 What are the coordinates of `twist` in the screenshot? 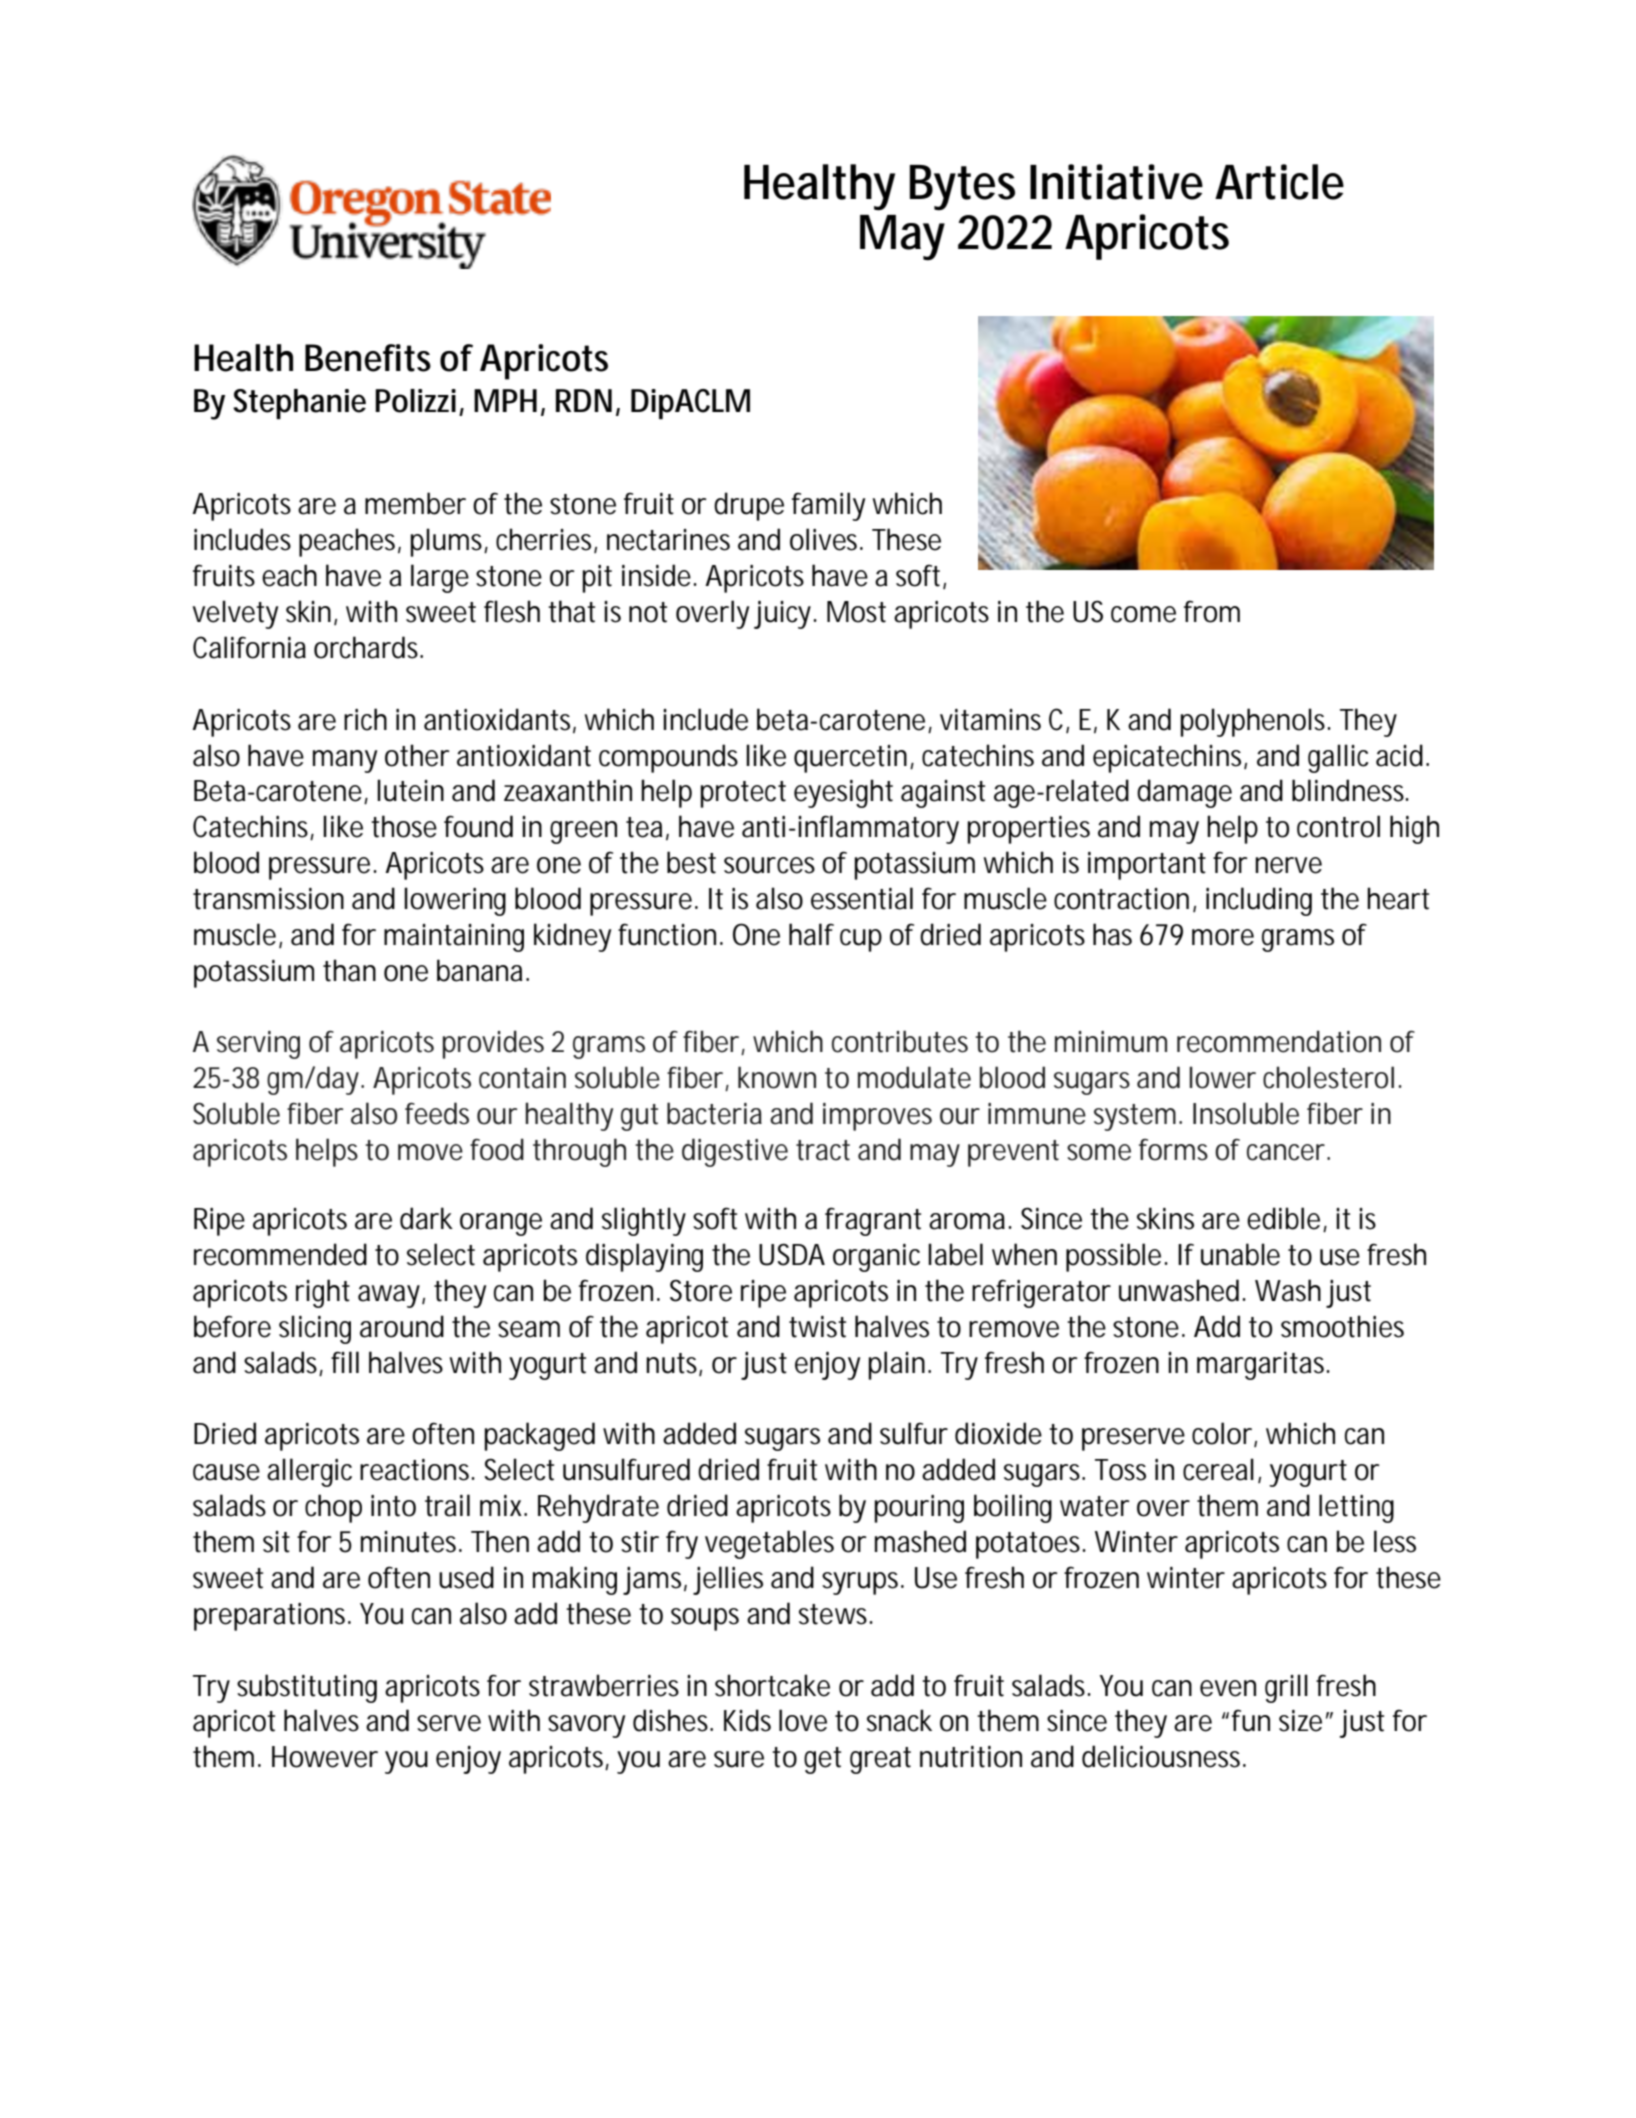 It's located at (817, 1327).
